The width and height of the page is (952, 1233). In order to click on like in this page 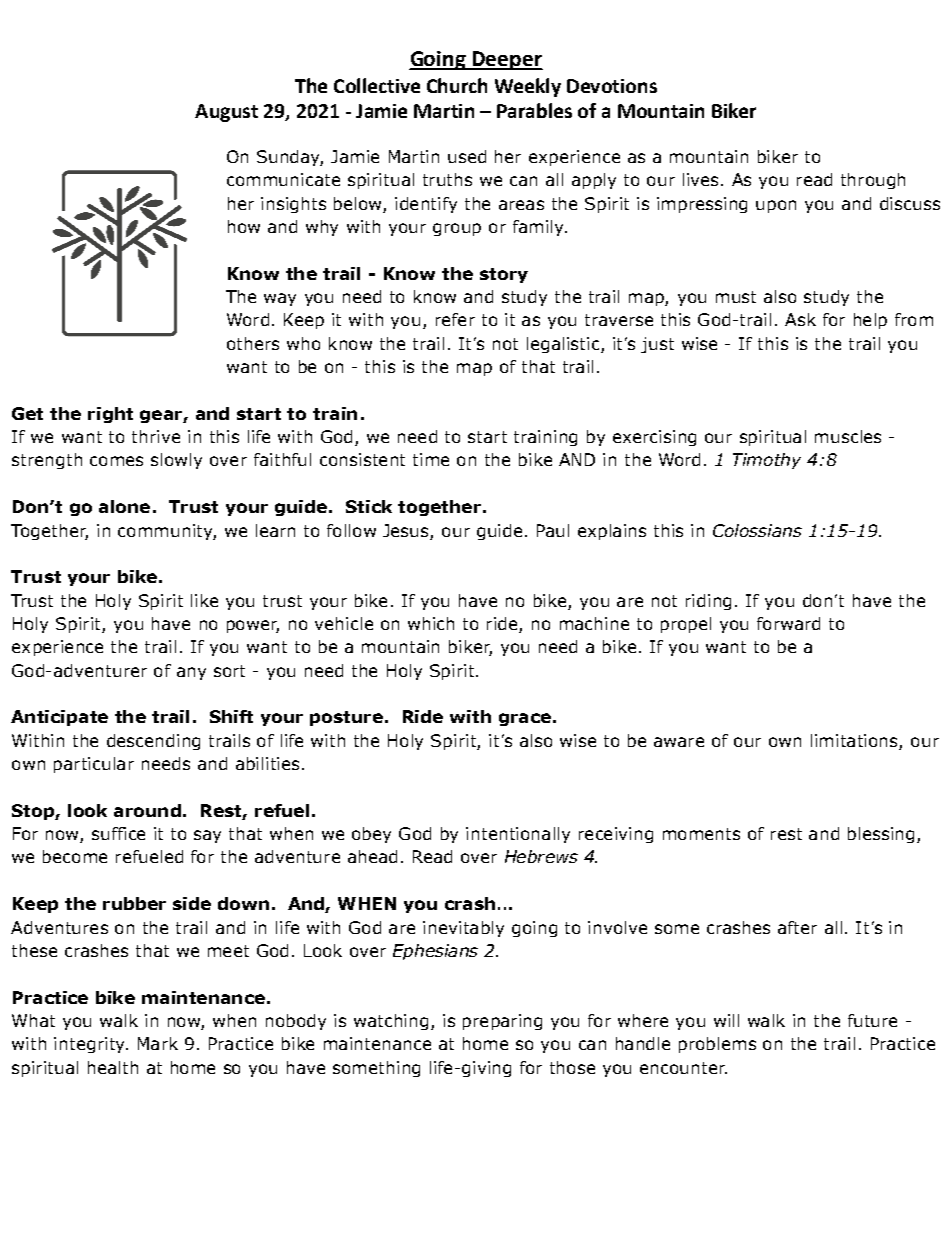, I will do `click(204, 600)`.
